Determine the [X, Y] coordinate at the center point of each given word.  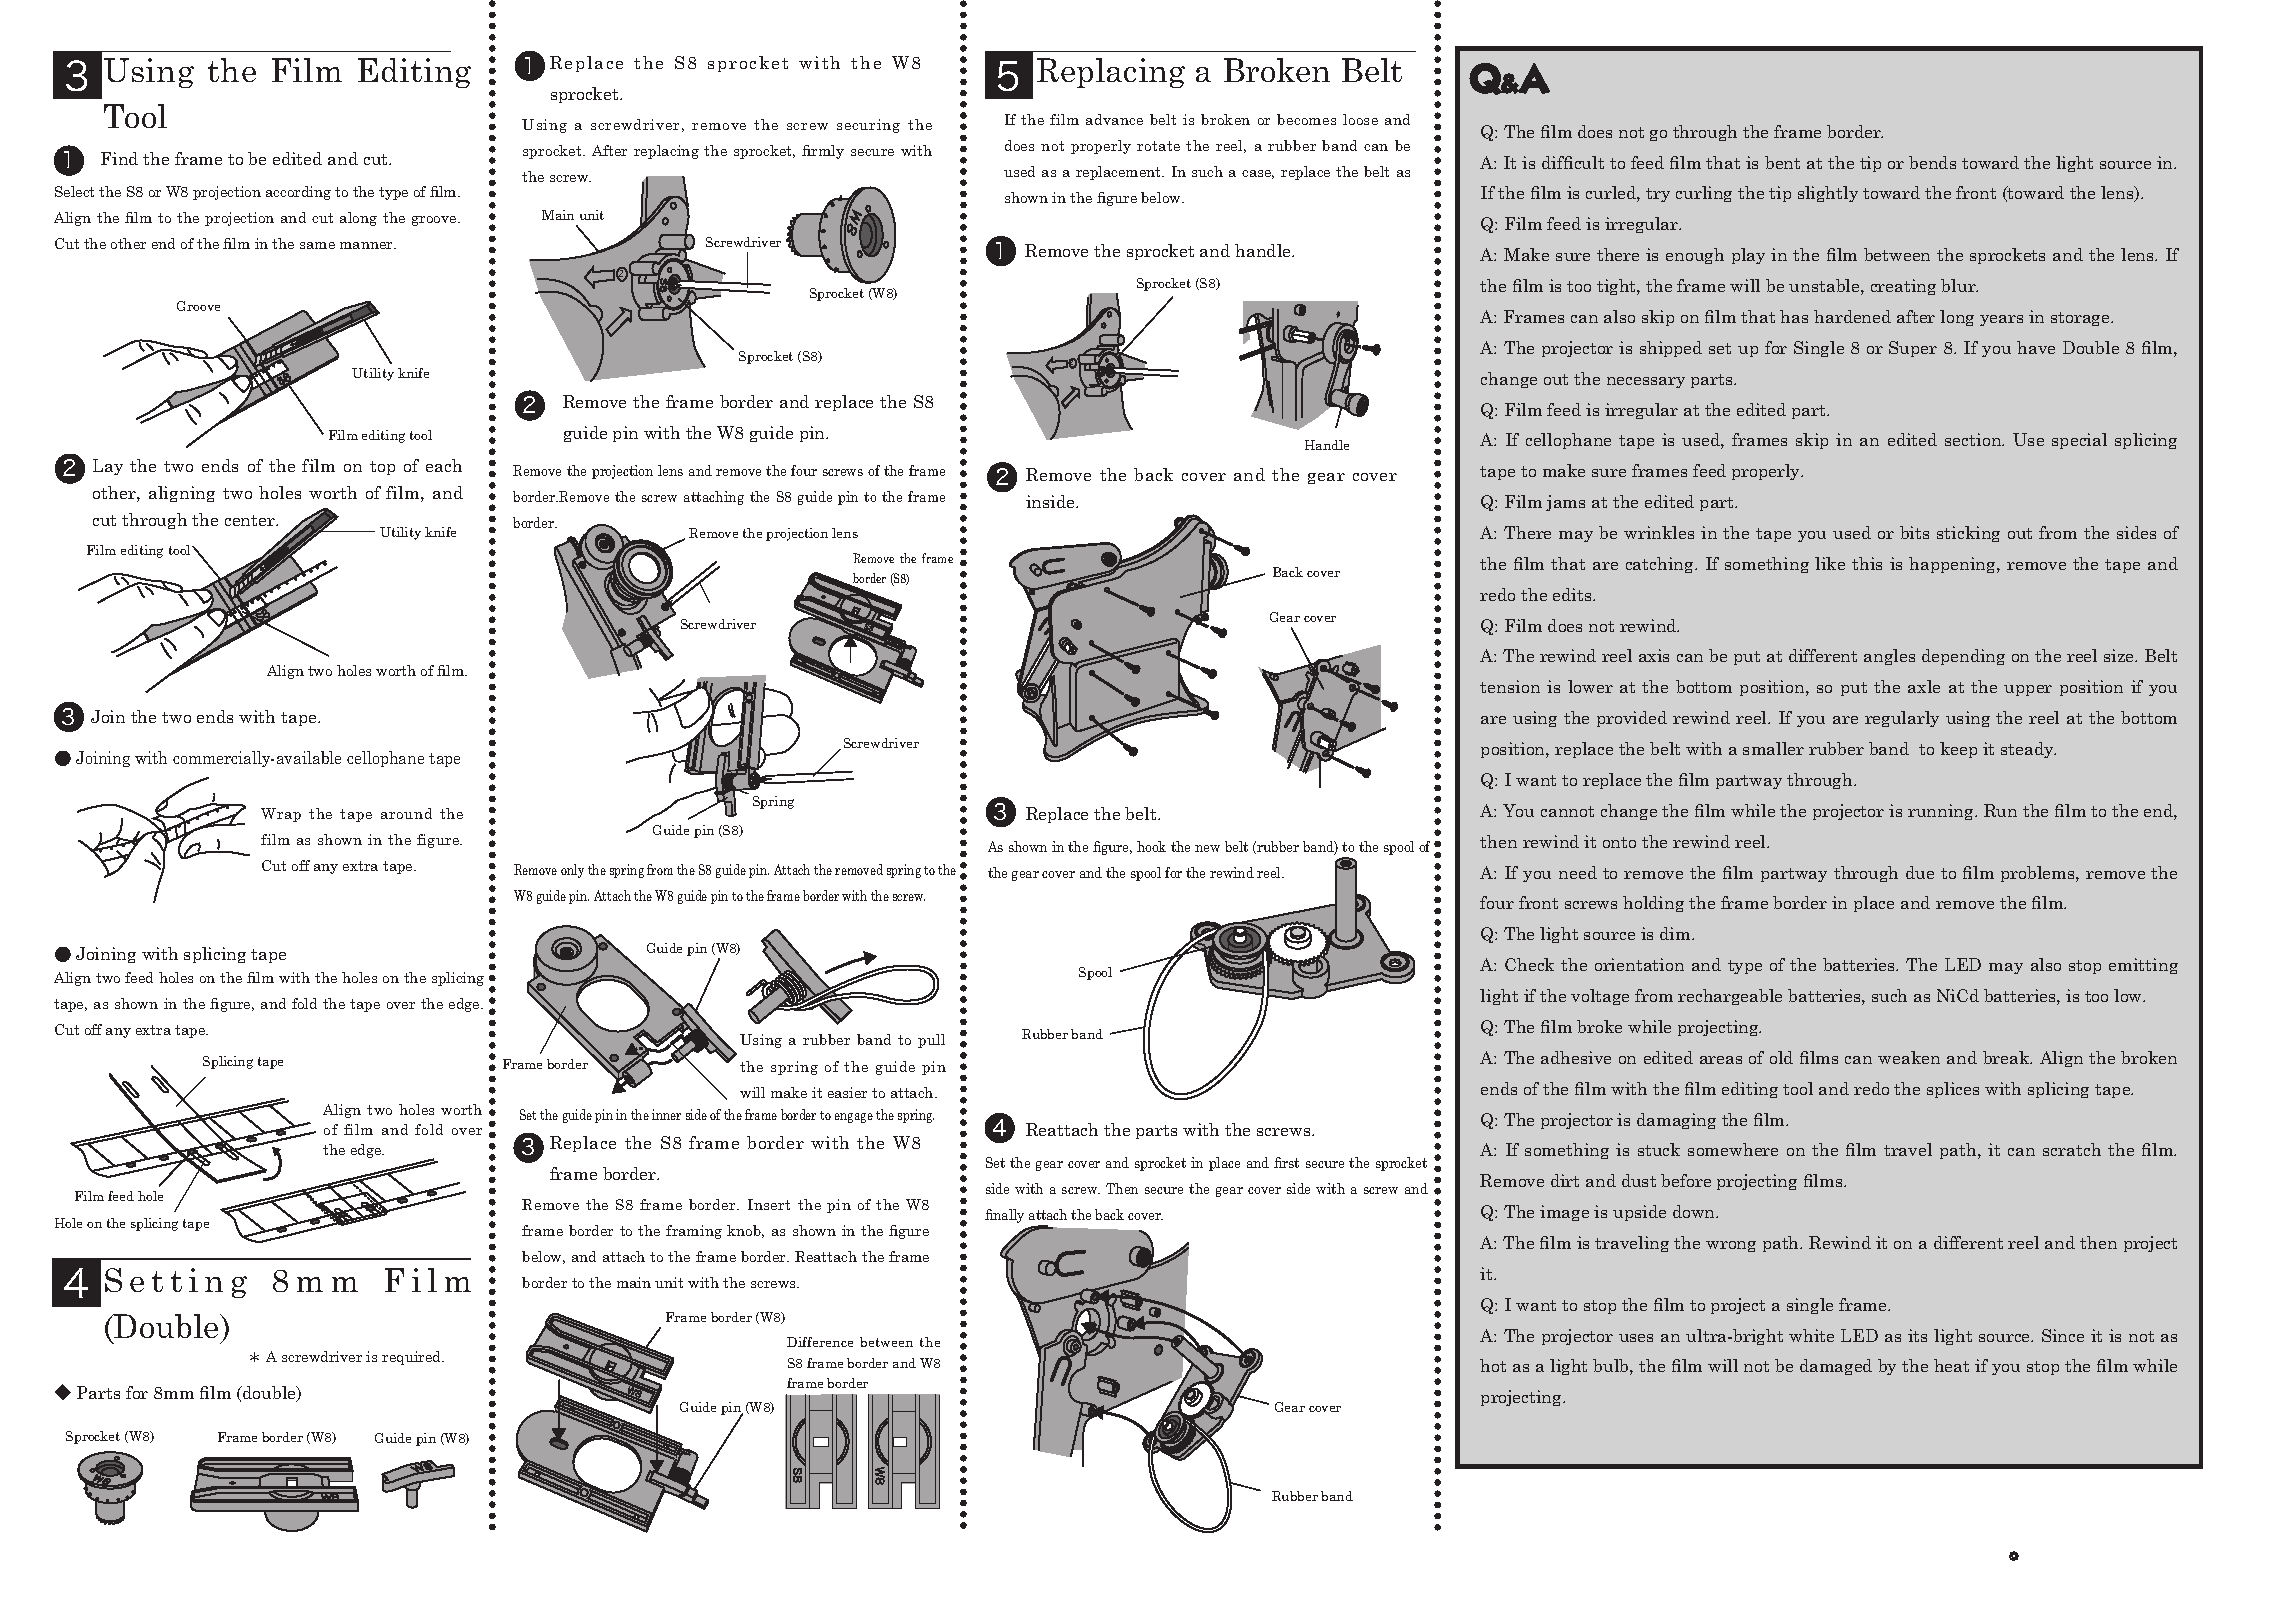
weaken [1909, 1057]
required [413, 1358]
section [1974, 439]
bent [1782, 162]
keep [1958, 750]
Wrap [281, 815]
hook [1151, 846]
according [298, 193]
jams [1565, 503]
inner [666, 1114]
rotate [1158, 146]
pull [931, 1041]
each [444, 465]
